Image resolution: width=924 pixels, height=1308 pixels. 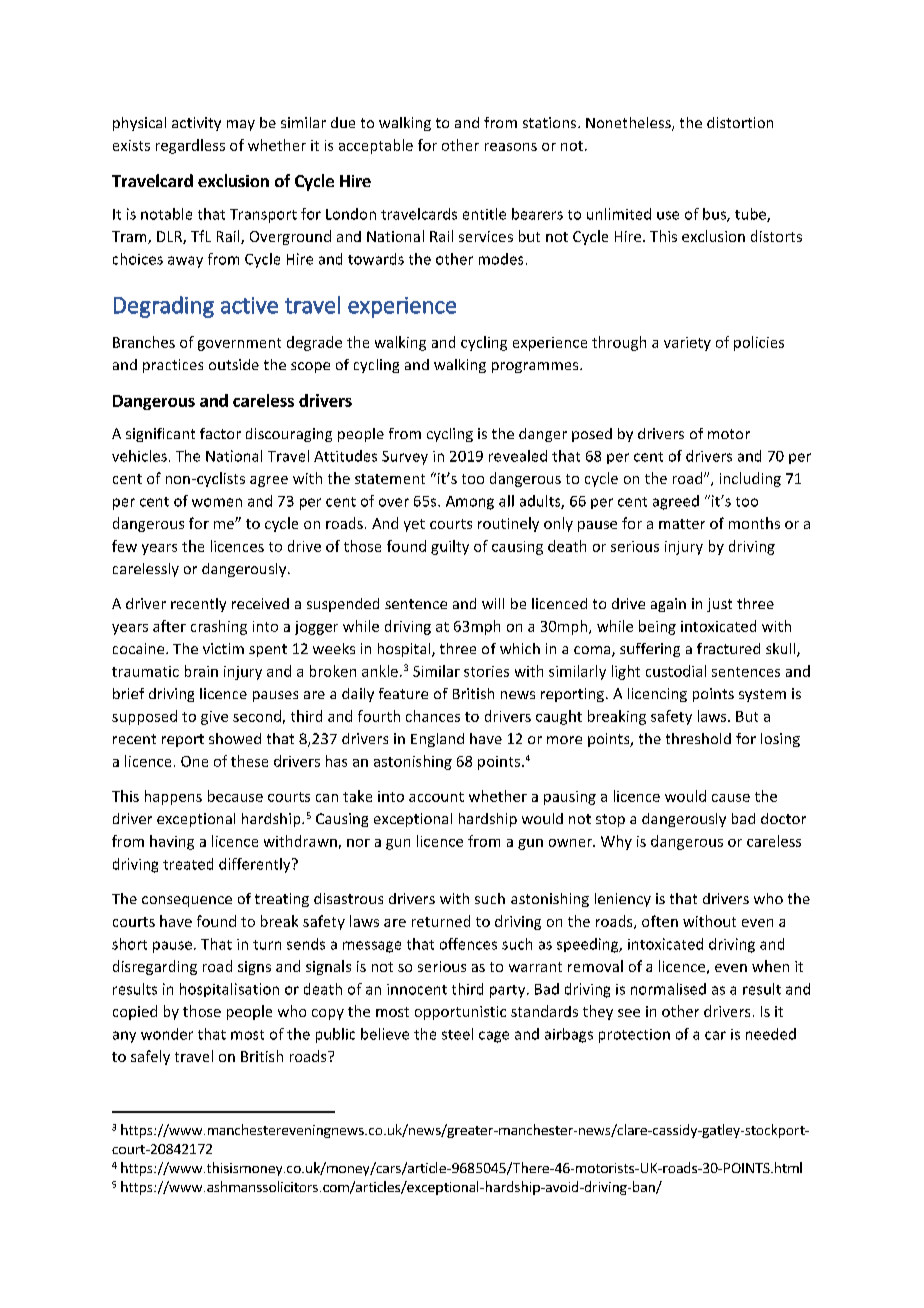 What do you see at coordinates (457, 1034) in the page?
I see `steel` at bounding box center [457, 1034].
